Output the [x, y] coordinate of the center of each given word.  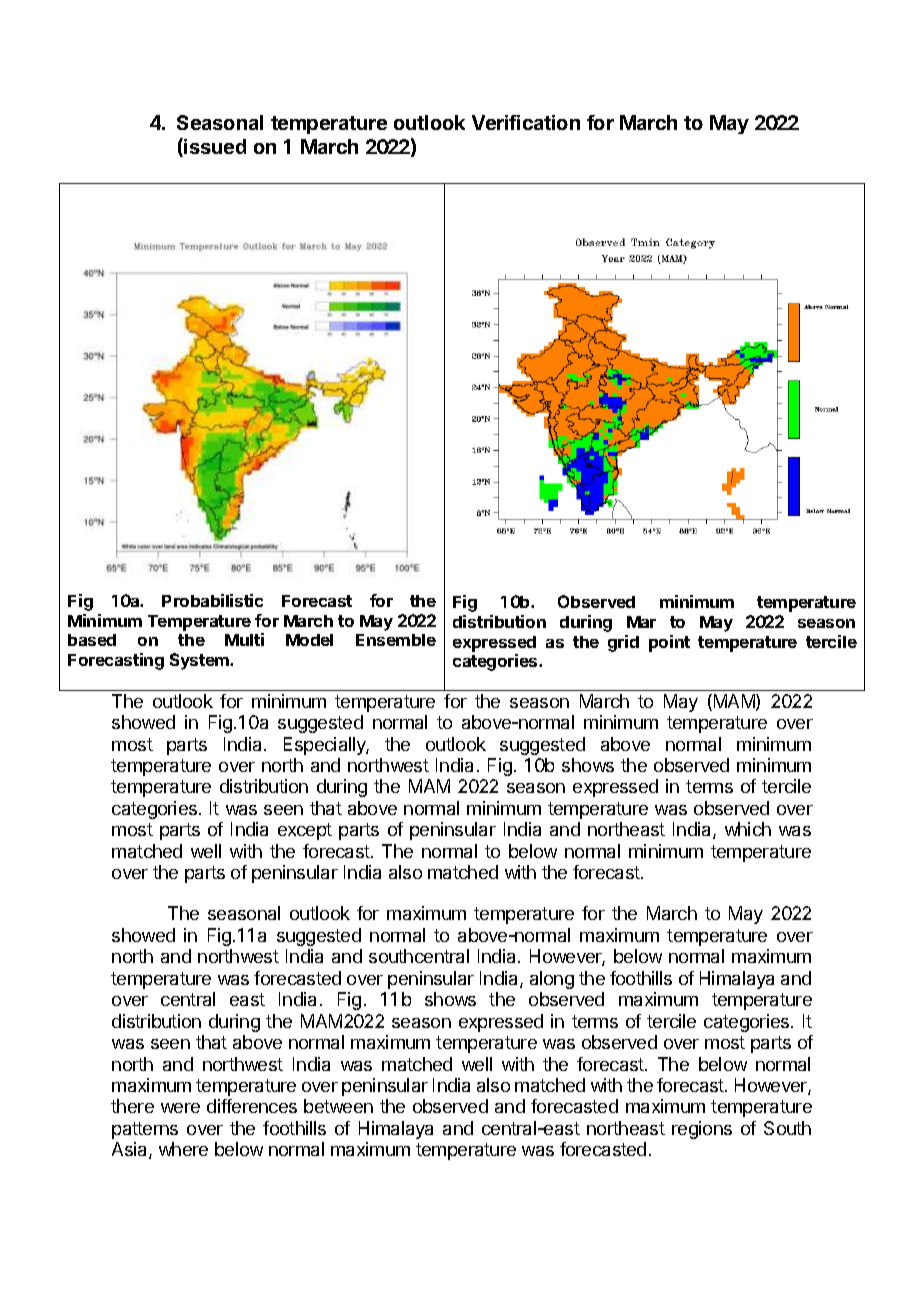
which [748, 829]
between [338, 1106]
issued [215, 146]
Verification [526, 122]
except [305, 831]
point [669, 643]
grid [623, 643]
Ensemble [396, 640]
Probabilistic [212, 600]
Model [309, 640]
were [180, 1108]
